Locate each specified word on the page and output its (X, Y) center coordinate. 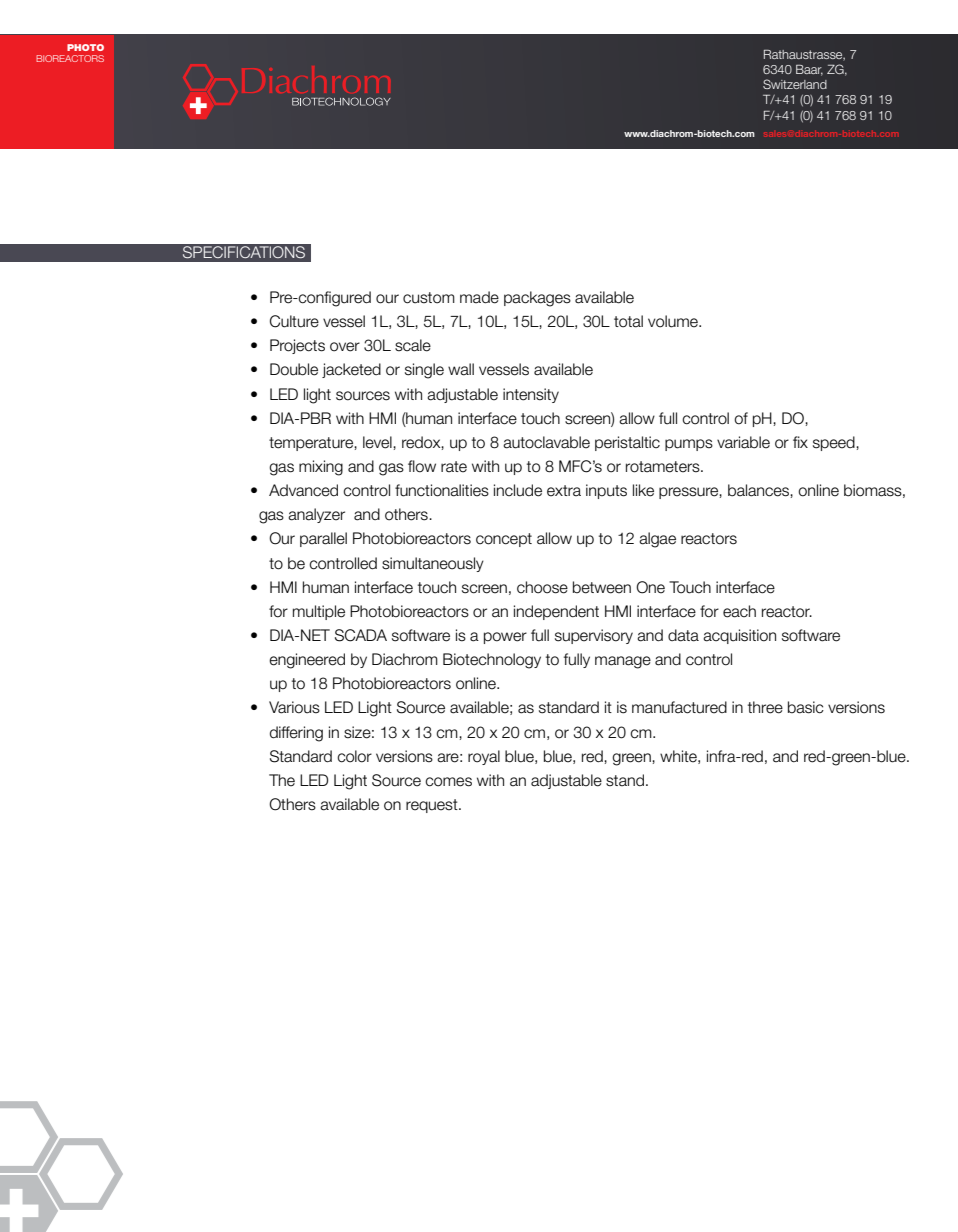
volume (674, 321)
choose (542, 587)
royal (484, 757)
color (354, 756)
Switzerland (795, 84)
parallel (323, 539)
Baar (809, 70)
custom (429, 298)
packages (537, 299)
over (345, 347)
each (739, 611)
